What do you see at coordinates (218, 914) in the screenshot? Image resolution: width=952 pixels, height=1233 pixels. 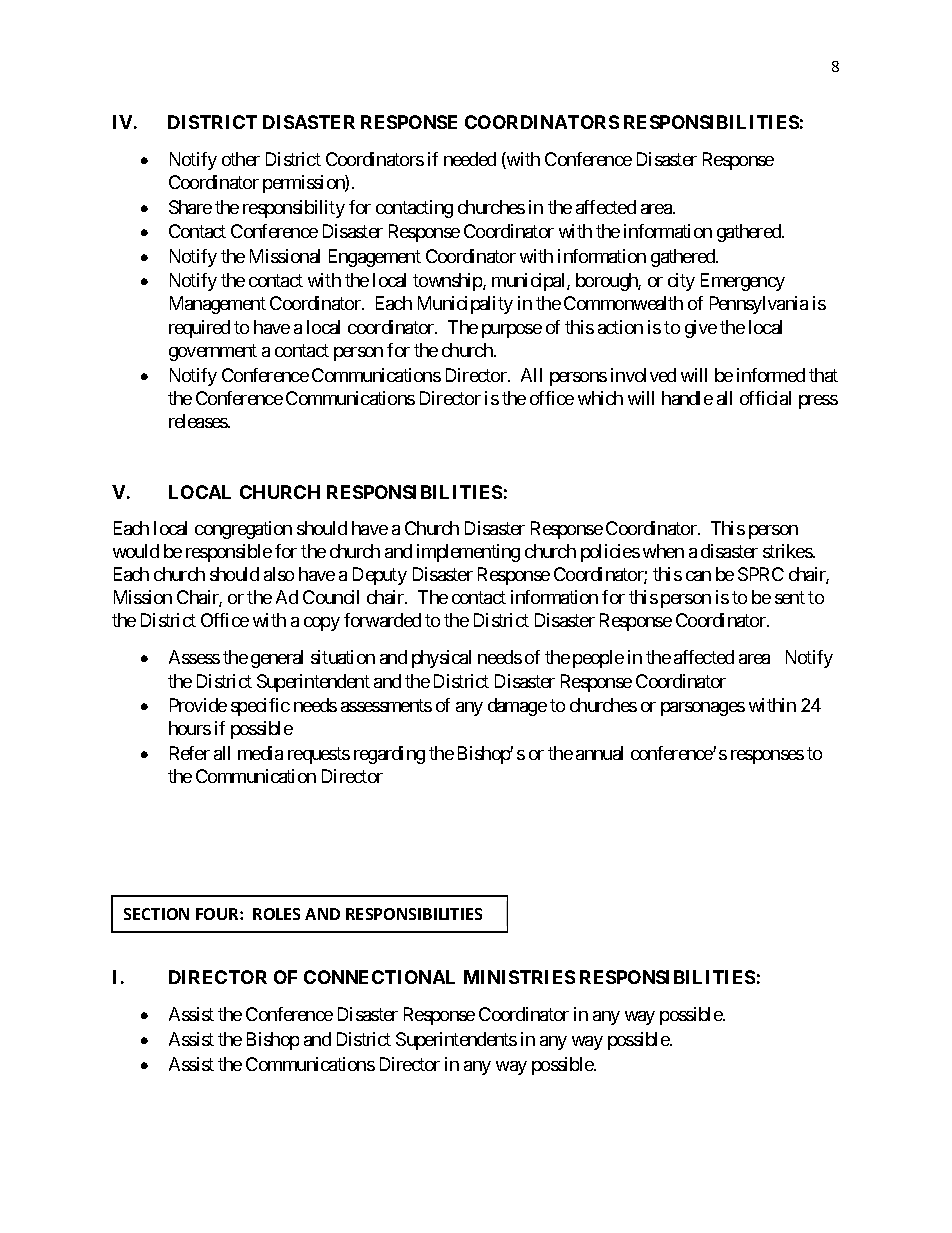 I see `FOUR` at bounding box center [218, 914].
